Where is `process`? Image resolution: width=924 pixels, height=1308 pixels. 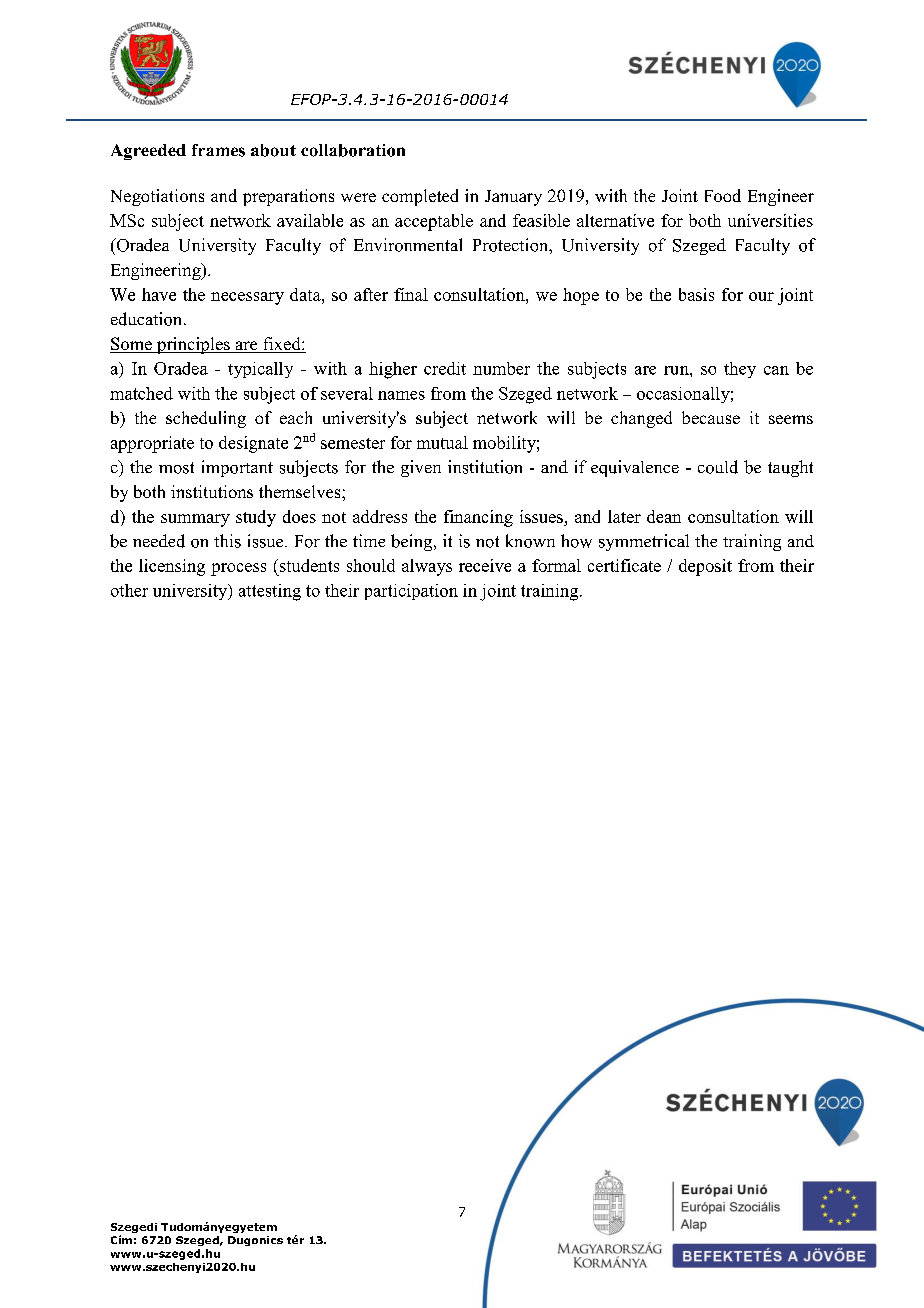 process is located at coordinates (238, 569).
